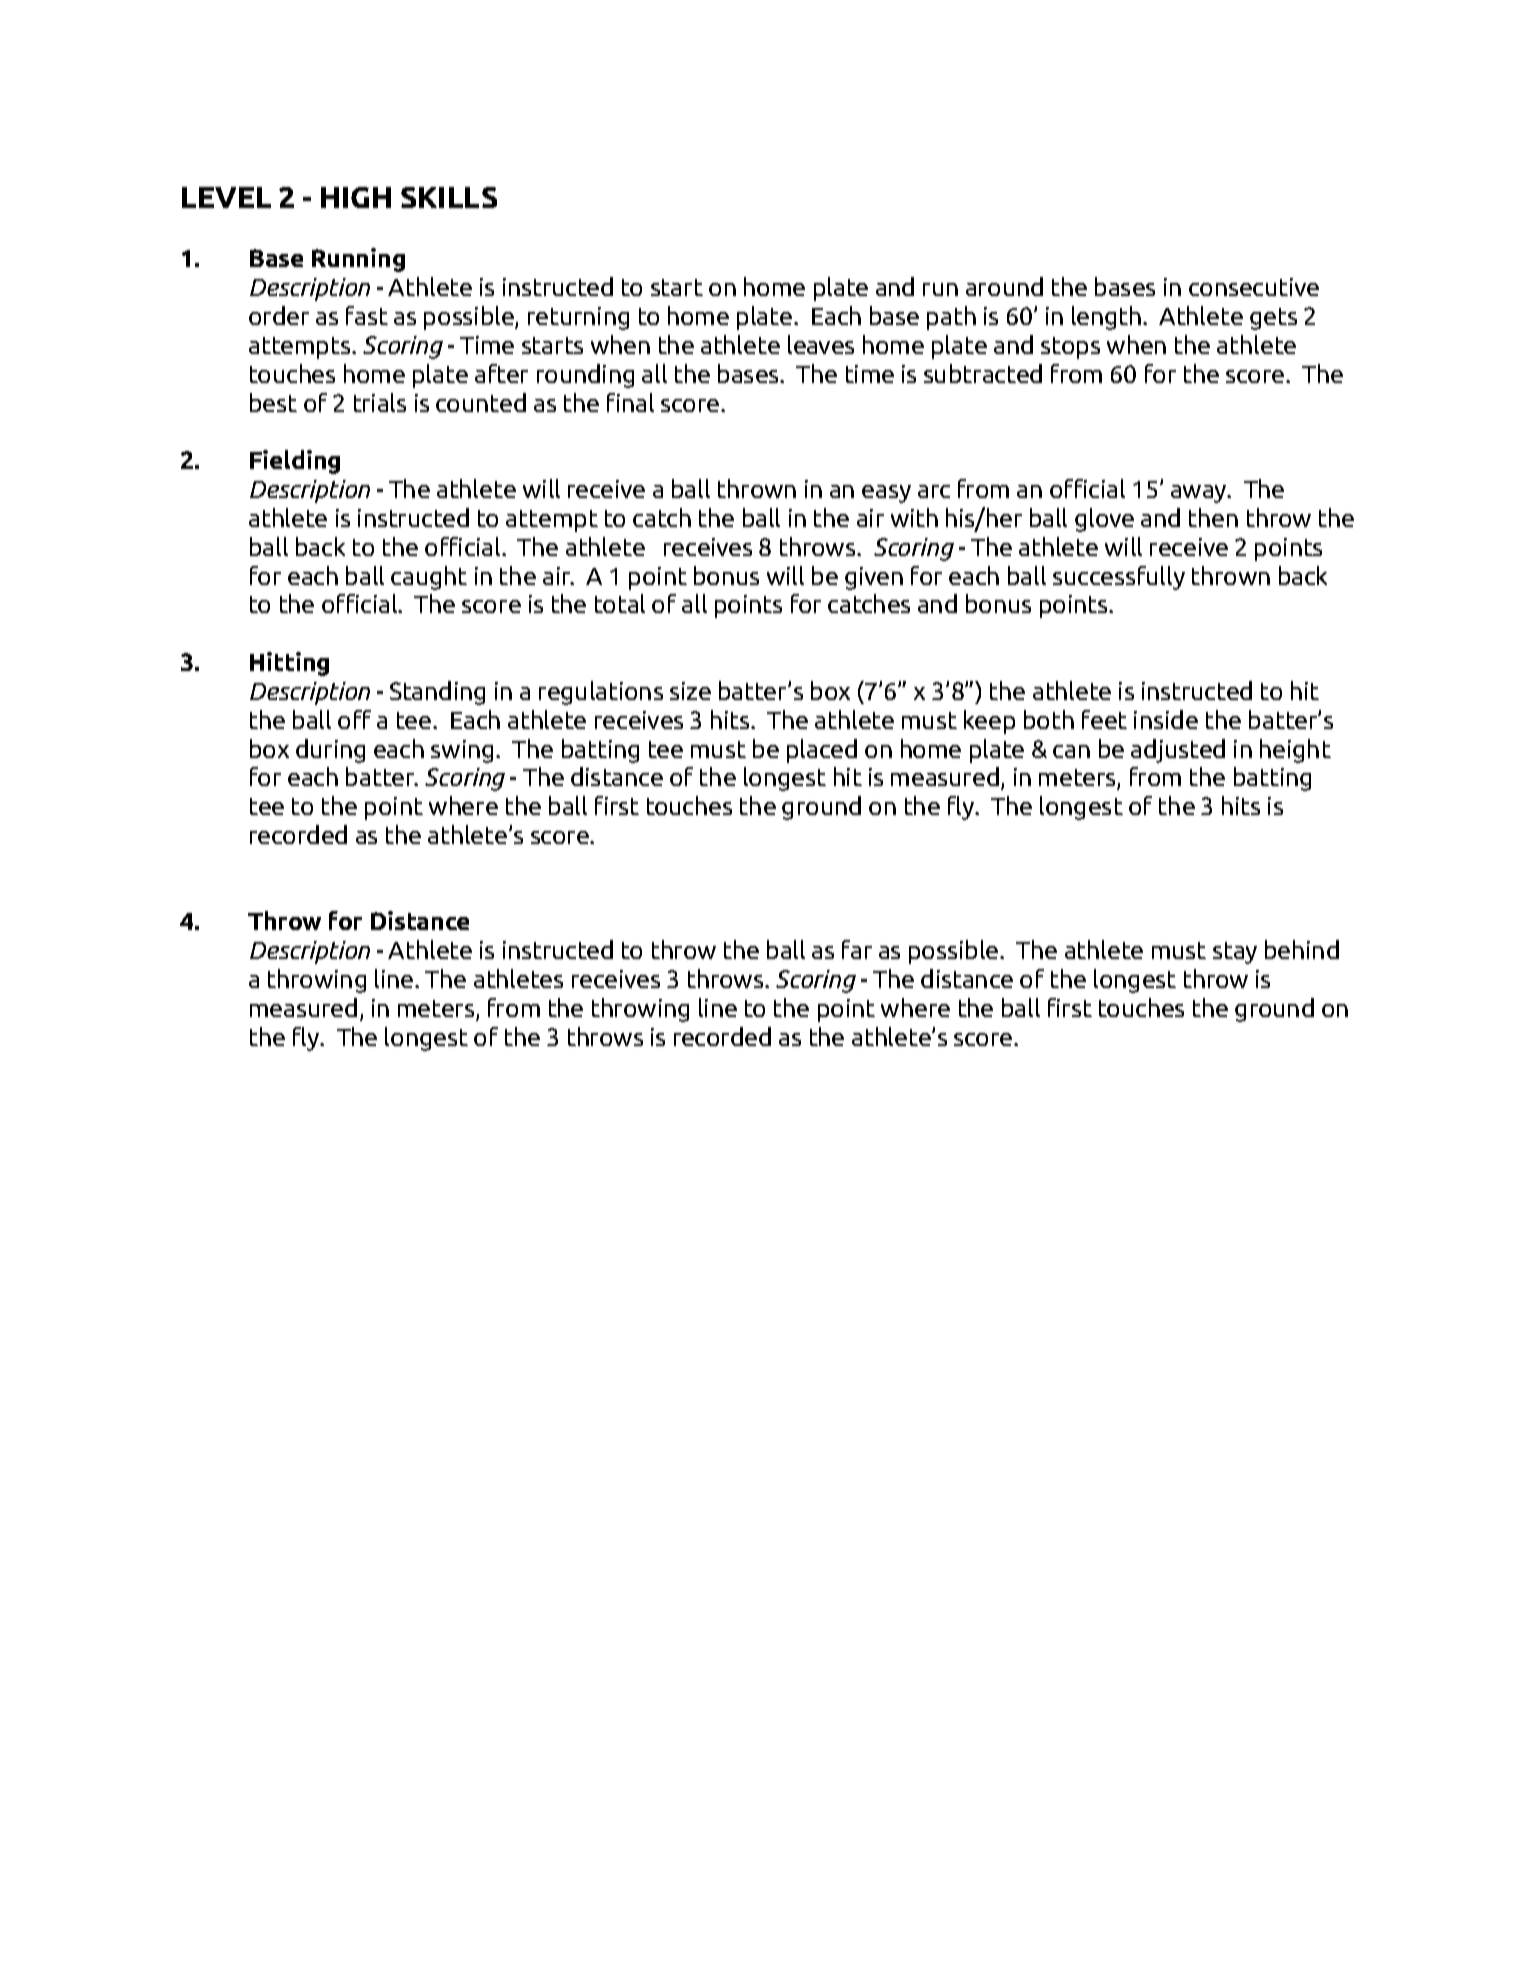  I want to click on far, so click(857, 949).
